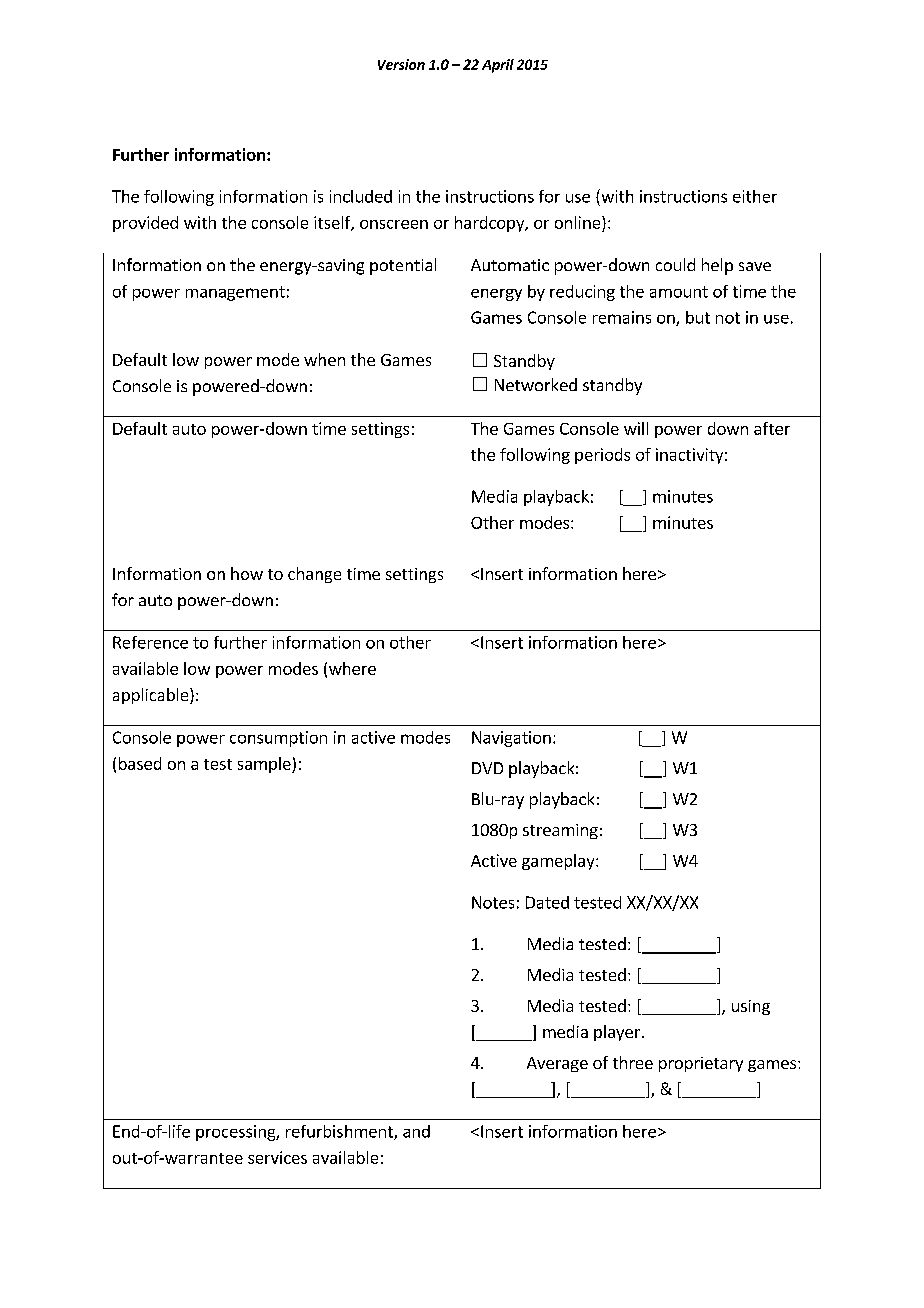  I want to click on change, so click(314, 575).
